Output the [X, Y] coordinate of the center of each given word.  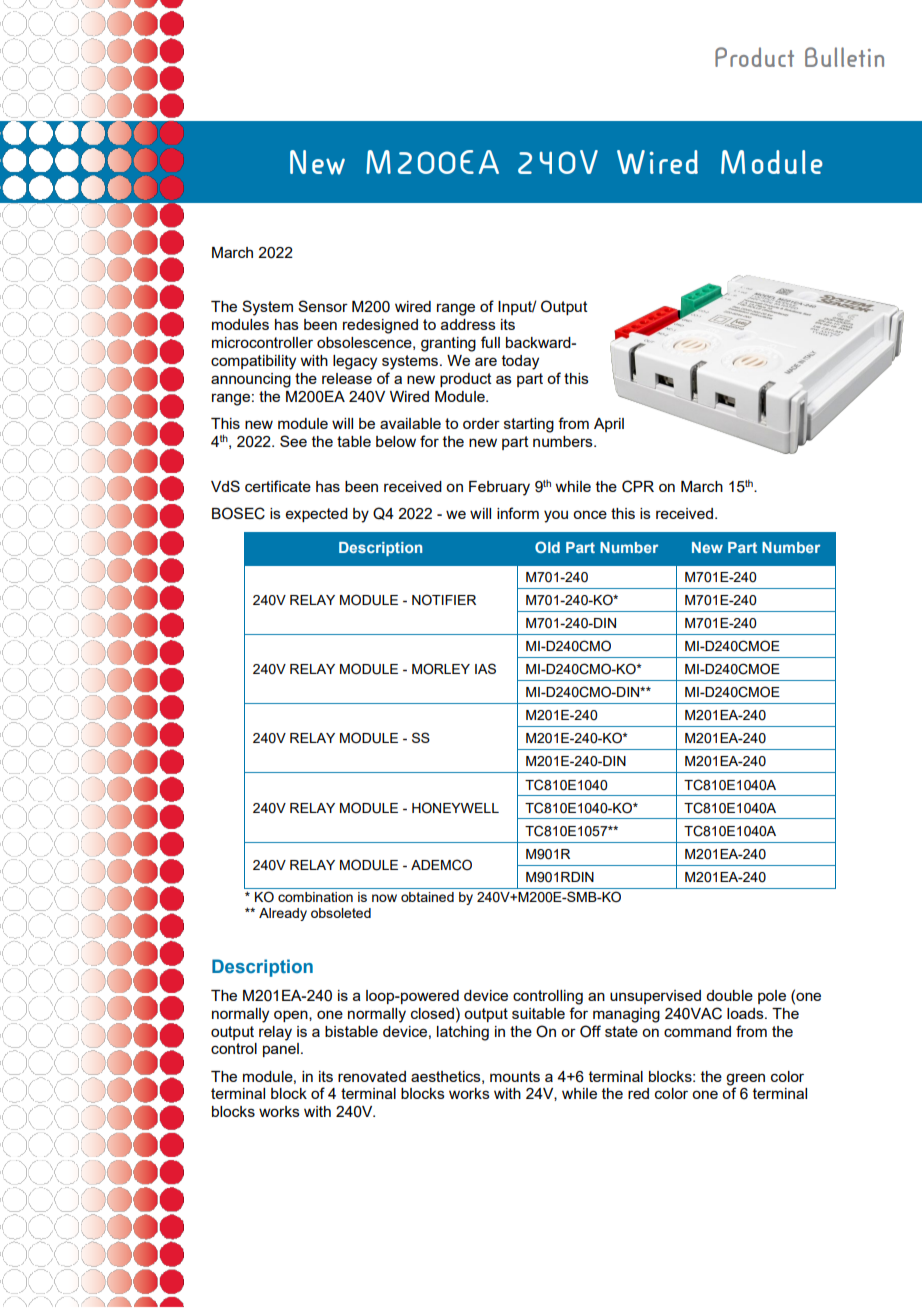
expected [317, 515]
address [468, 324]
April [609, 425]
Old [547, 547]
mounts [515, 1076]
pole [772, 997]
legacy [355, 362]
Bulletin [844, 57]
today [520, 362]
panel [281, 1050]
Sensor [323, 306]
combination [315, 897]
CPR [638, 486]
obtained [427, 897]
